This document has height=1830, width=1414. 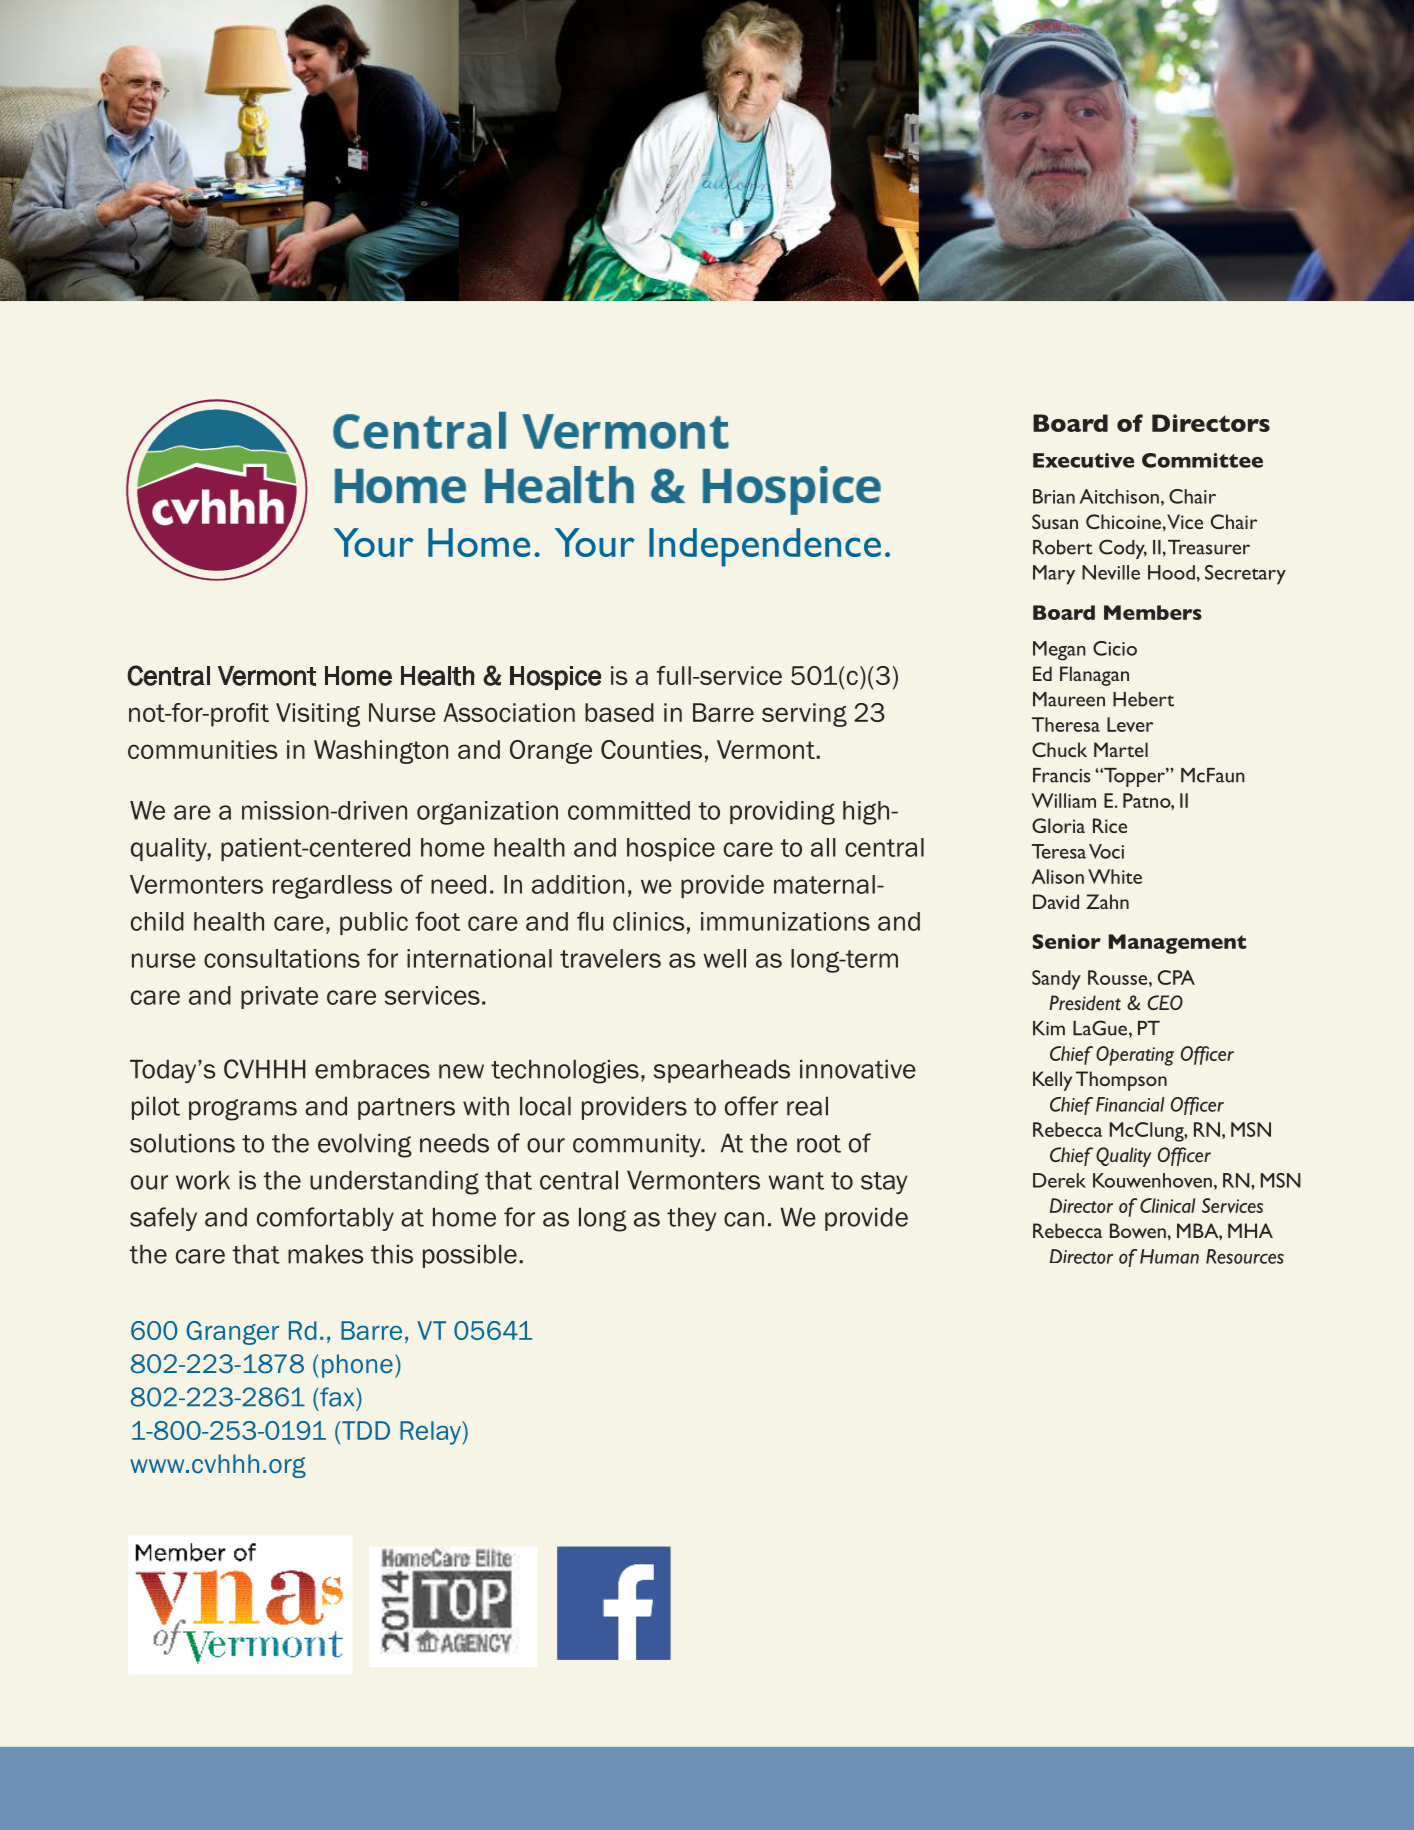 What do you see at coordinates (282, 958) in the document?
I see `consultations` at bounding box center [282, 958].
